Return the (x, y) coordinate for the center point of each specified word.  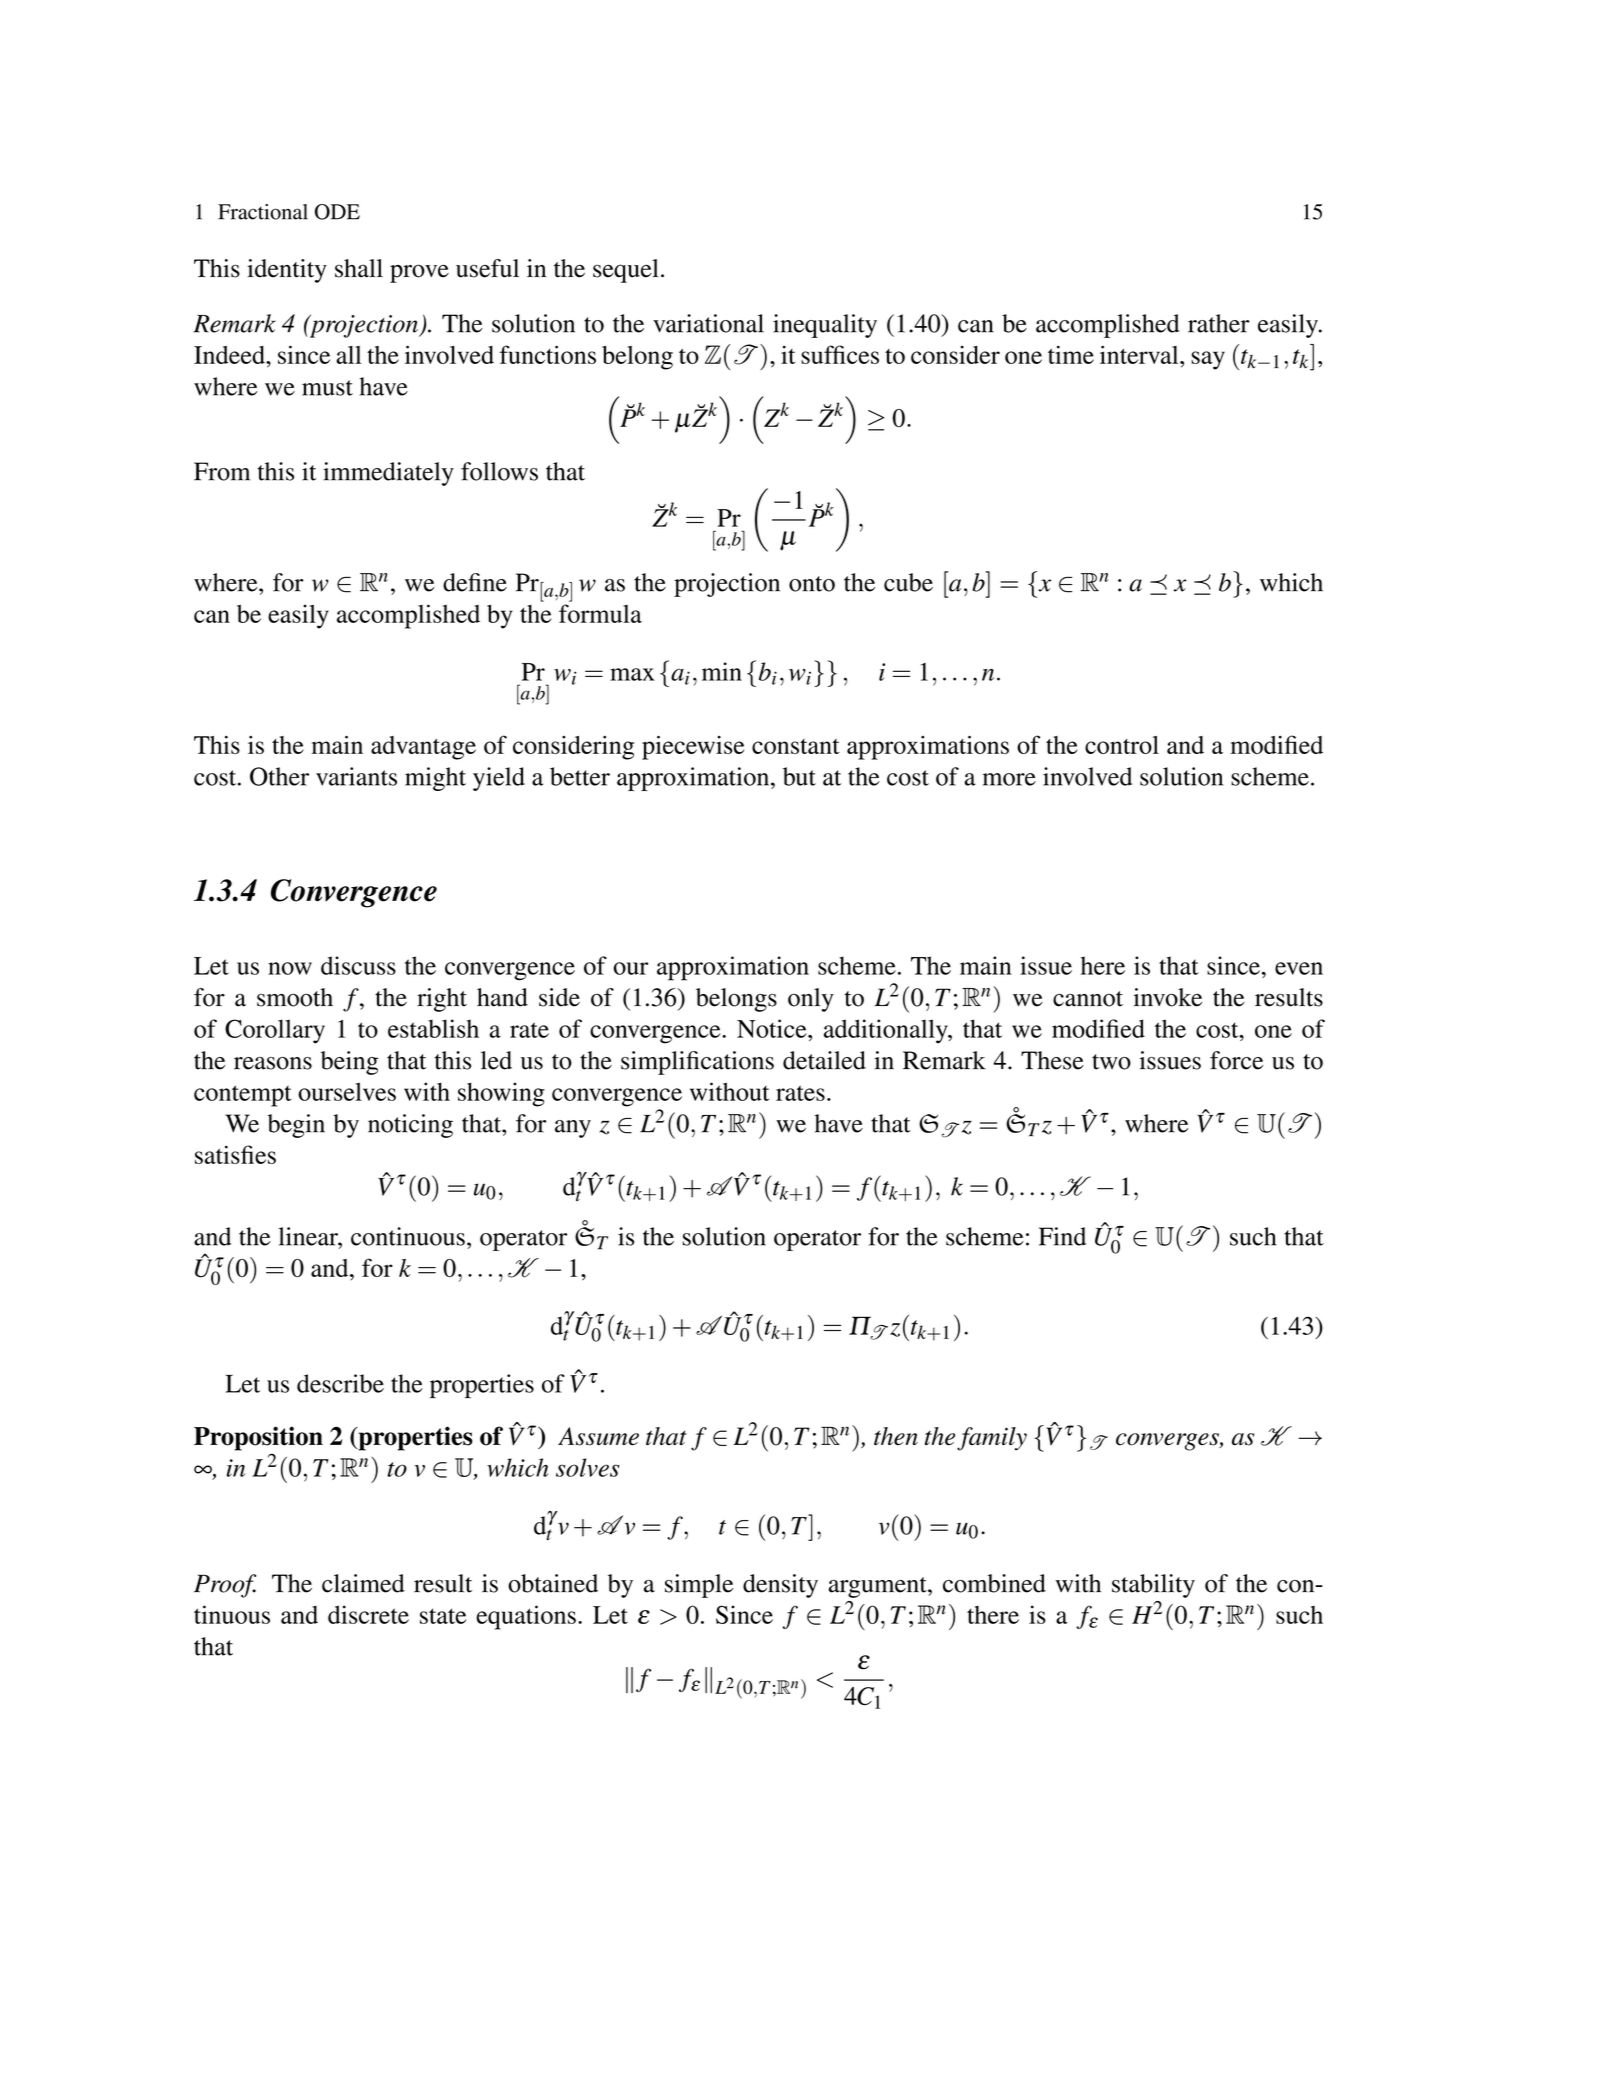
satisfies (235, 1154)
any (573, 1129)
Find (1062, 1236)
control (1122, 745)
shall (359, 268)
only (811, 1000)
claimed (363, 1583)
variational (708, 323)
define (475, 582)
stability (1153, 1586)
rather (1219, 323)
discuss (358, 965)
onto (812, 584)
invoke (1168, 997)
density (780, 1586)
